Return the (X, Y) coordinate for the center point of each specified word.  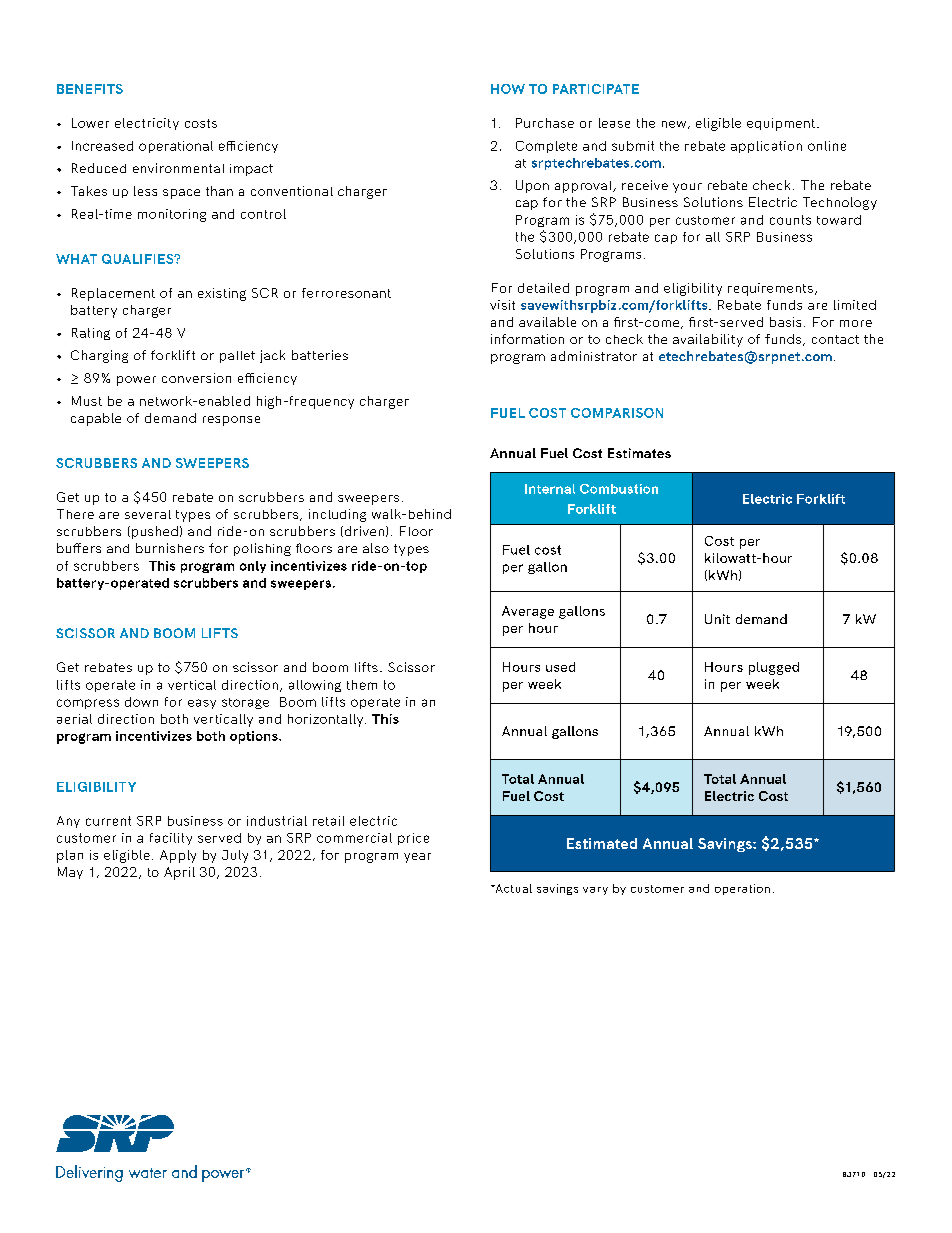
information (527, 339)
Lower (90, 123)
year (417, 858)
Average (528, 612)
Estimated (602, 843)
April (179, 873)
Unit (717, 619)
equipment (781, 124)
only (253, 567)
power (136, 381)
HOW (508, 89)
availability (708, 340)
